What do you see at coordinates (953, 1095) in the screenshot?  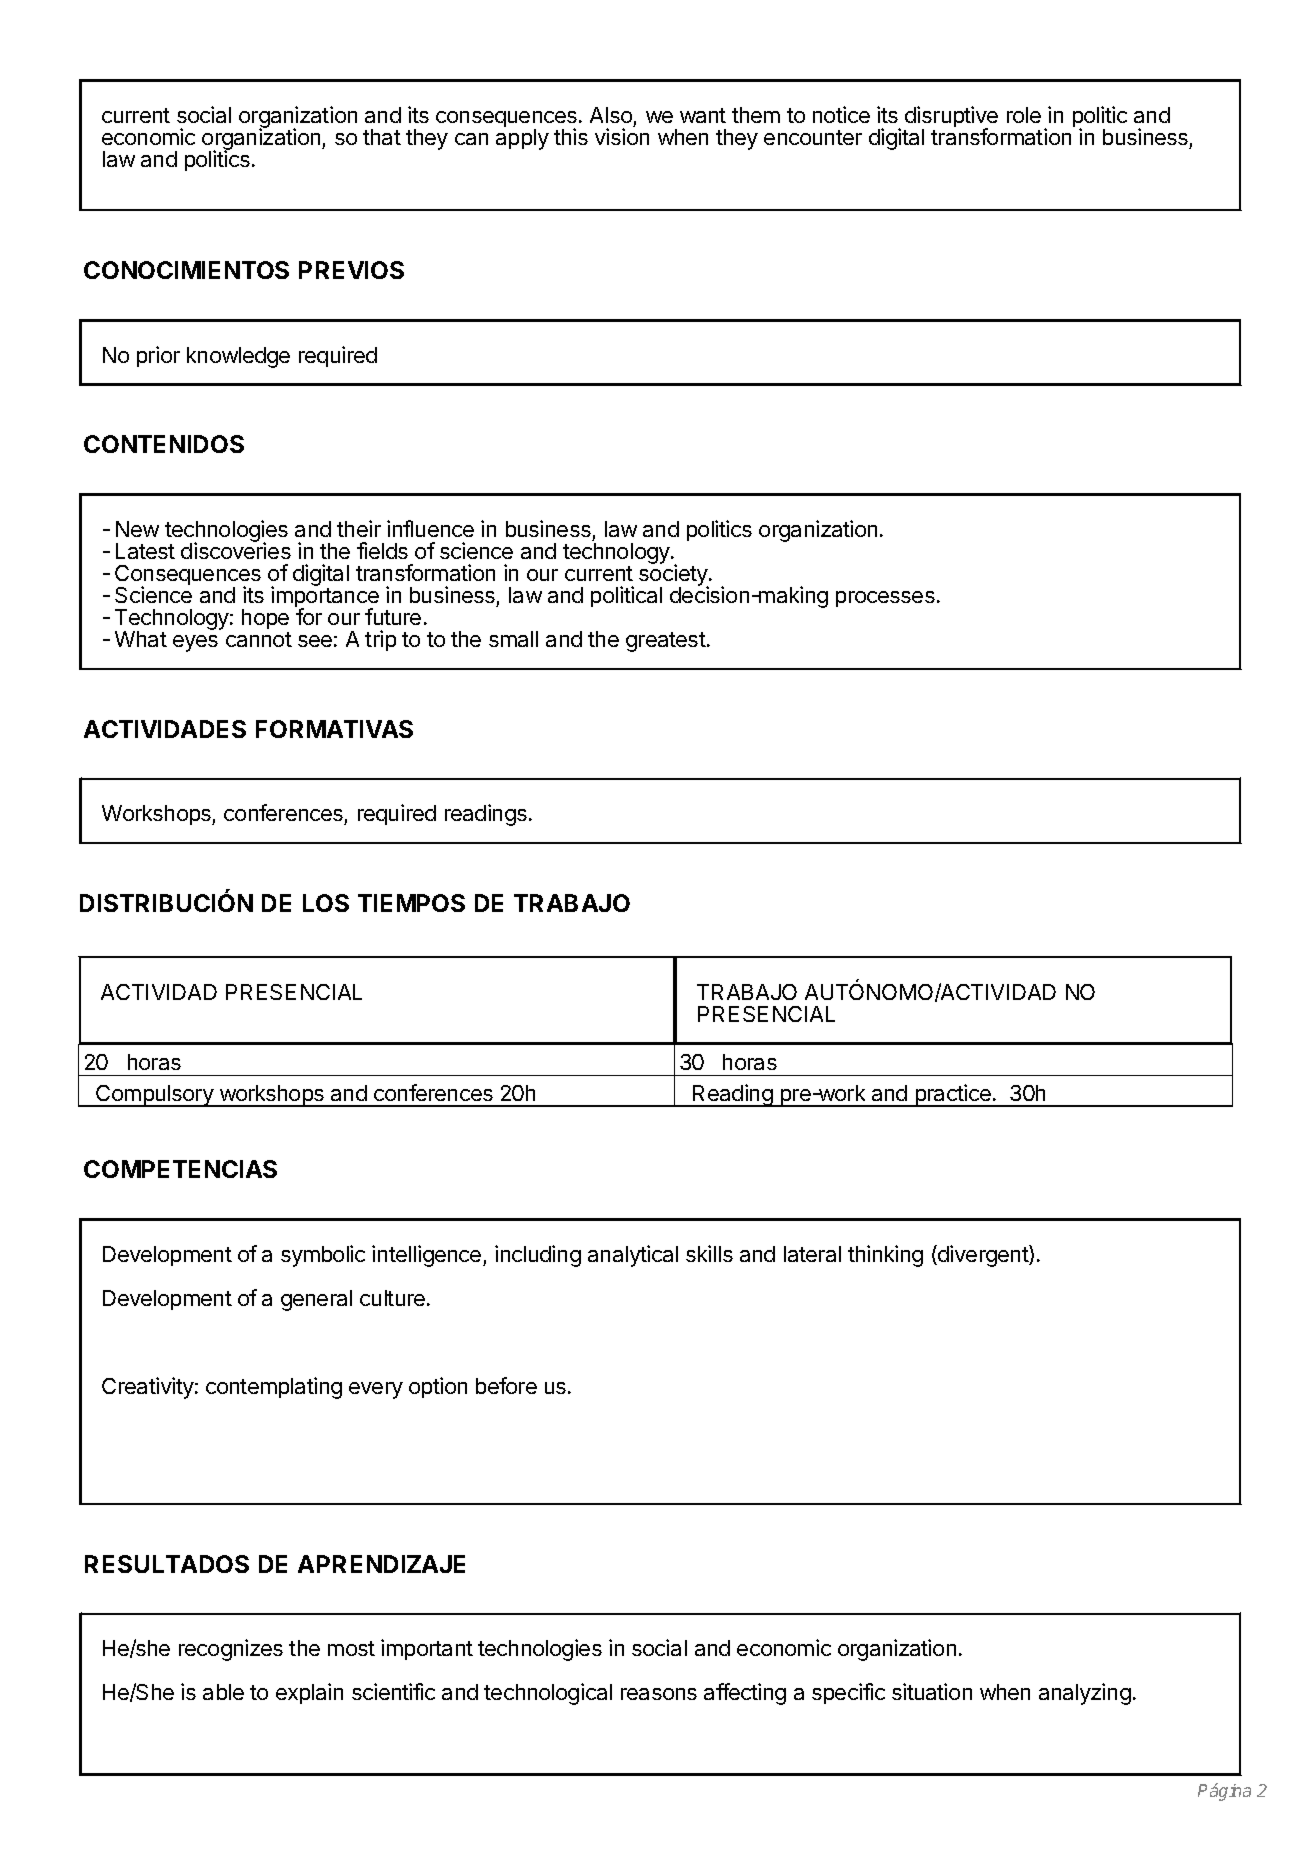 I see `practice` at bounding box center [953, 1095].
